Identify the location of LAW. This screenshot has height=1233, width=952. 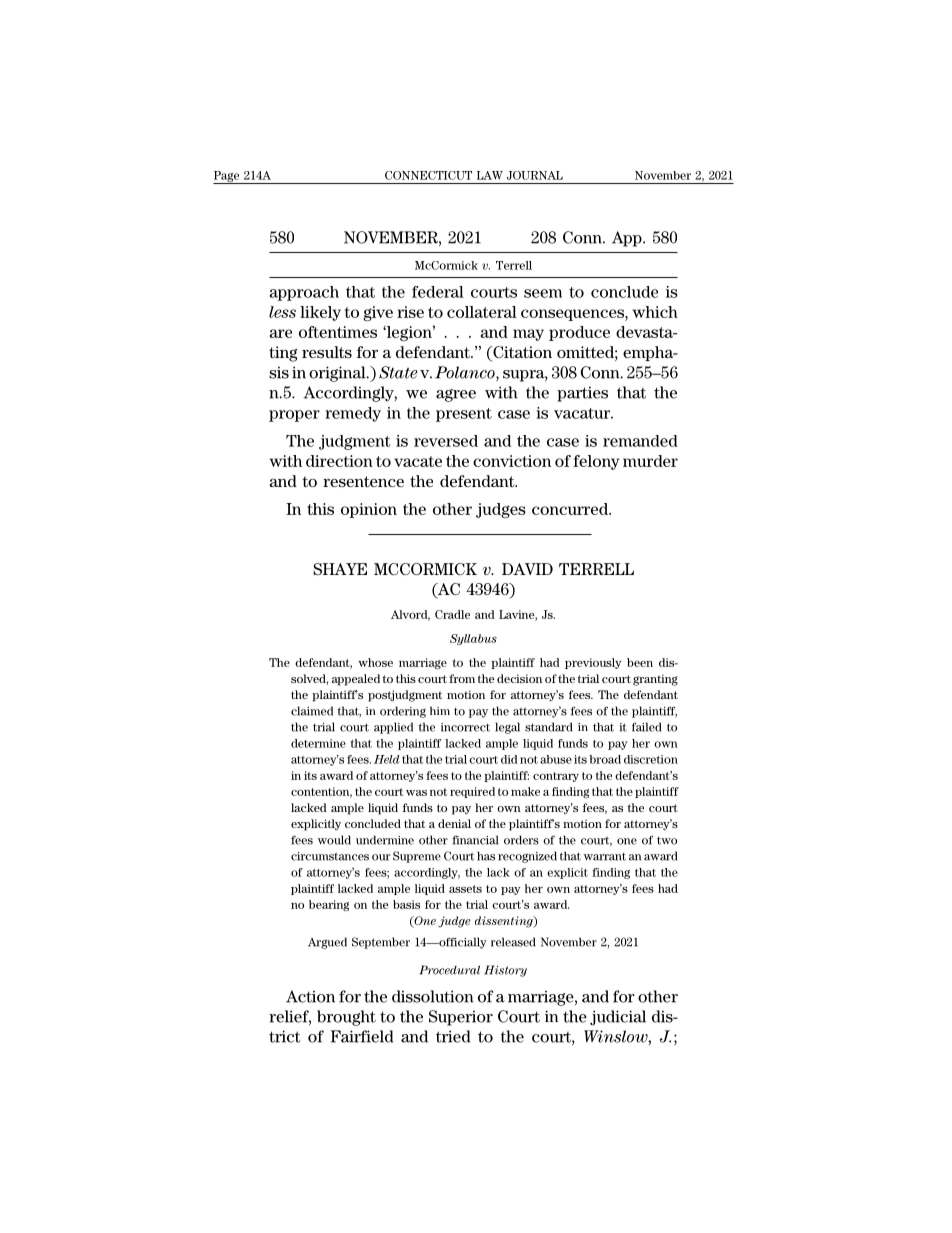
(490, 175).
